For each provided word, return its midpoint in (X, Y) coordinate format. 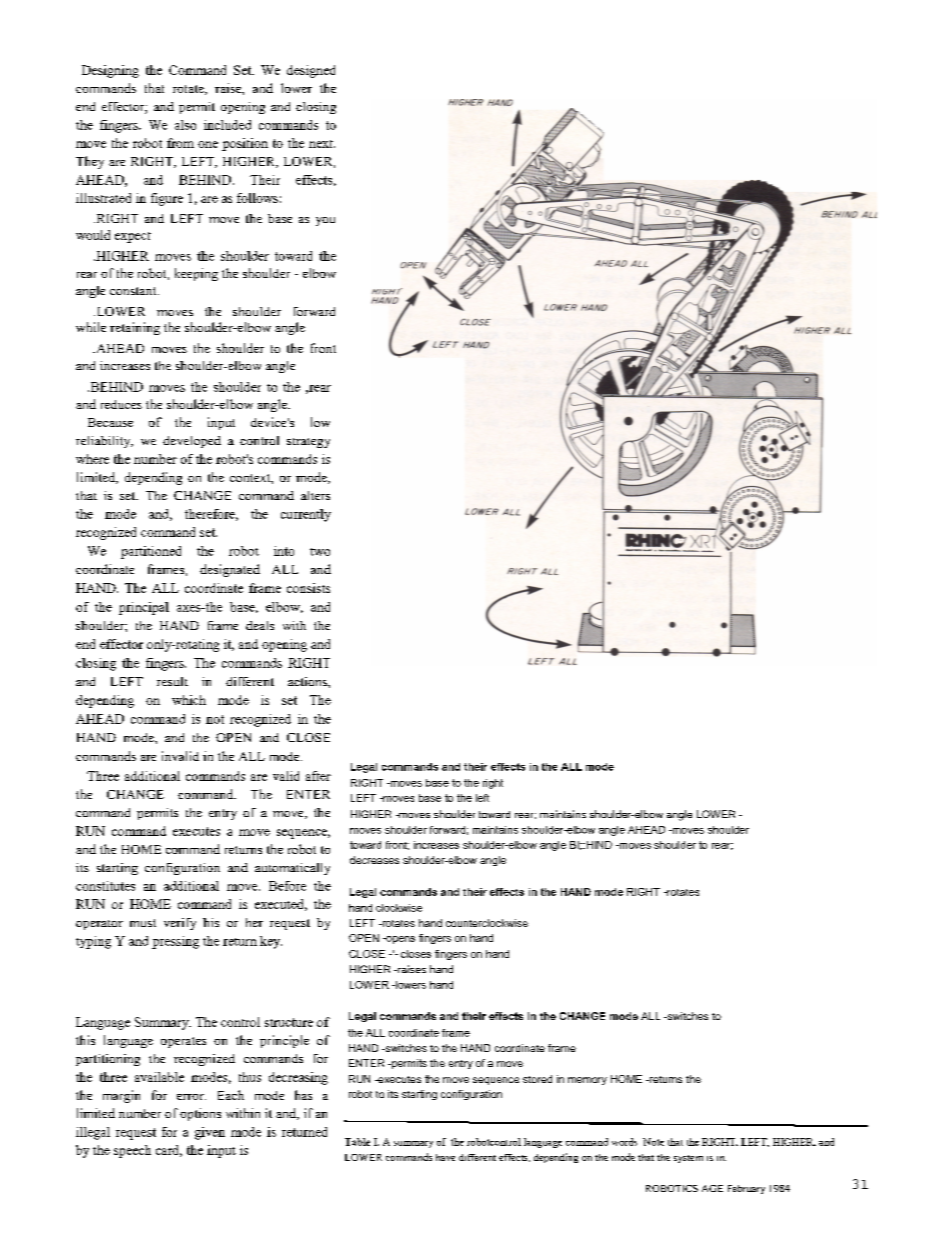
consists (308, 588)
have (445, 1157)
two (320, 552)
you (325, 221)
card (169, 1151)
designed (311, 71)
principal (144, 608)
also (185, 125)
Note (653, 1142)
